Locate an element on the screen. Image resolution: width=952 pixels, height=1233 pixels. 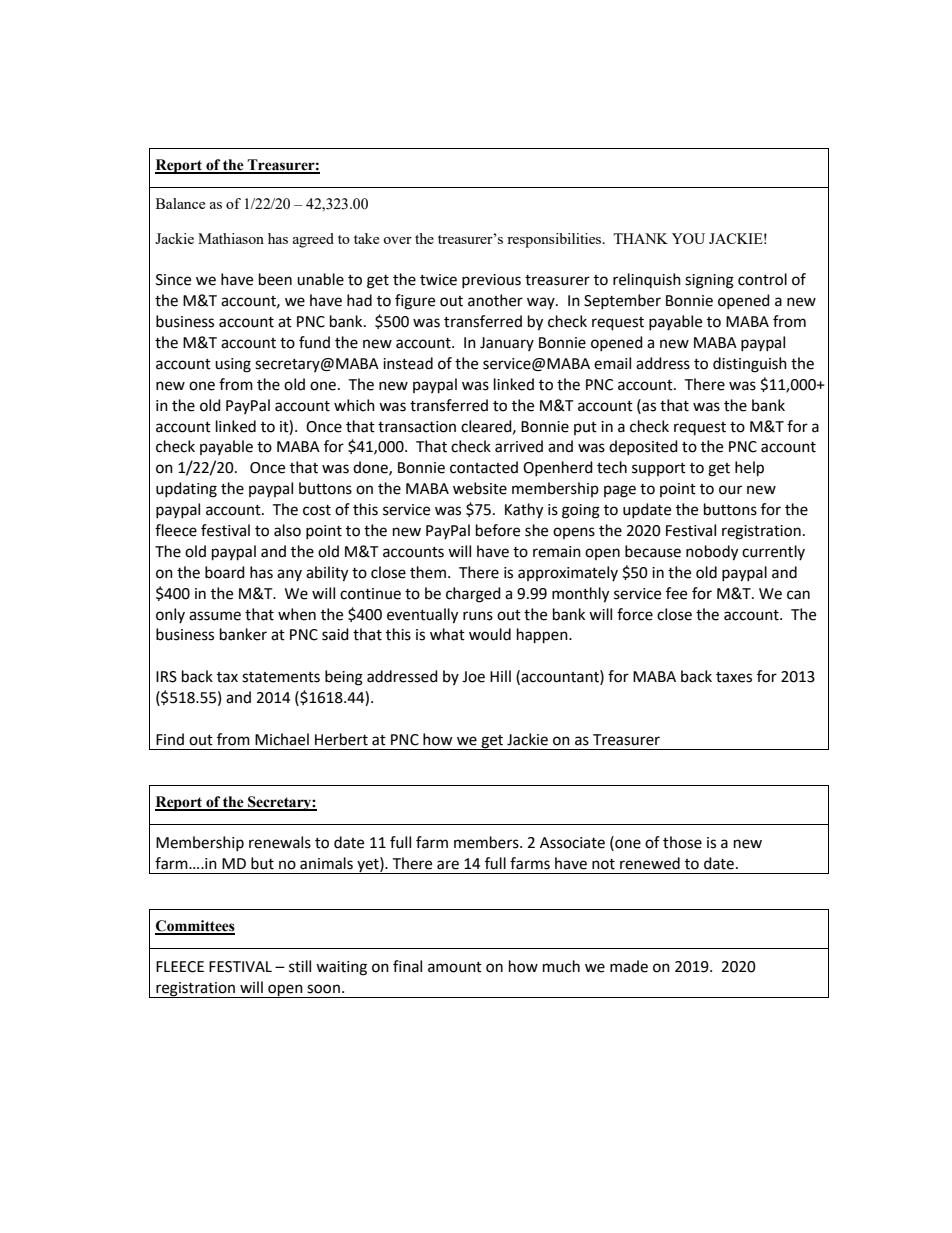
help is located at coordinates (749, 469).
